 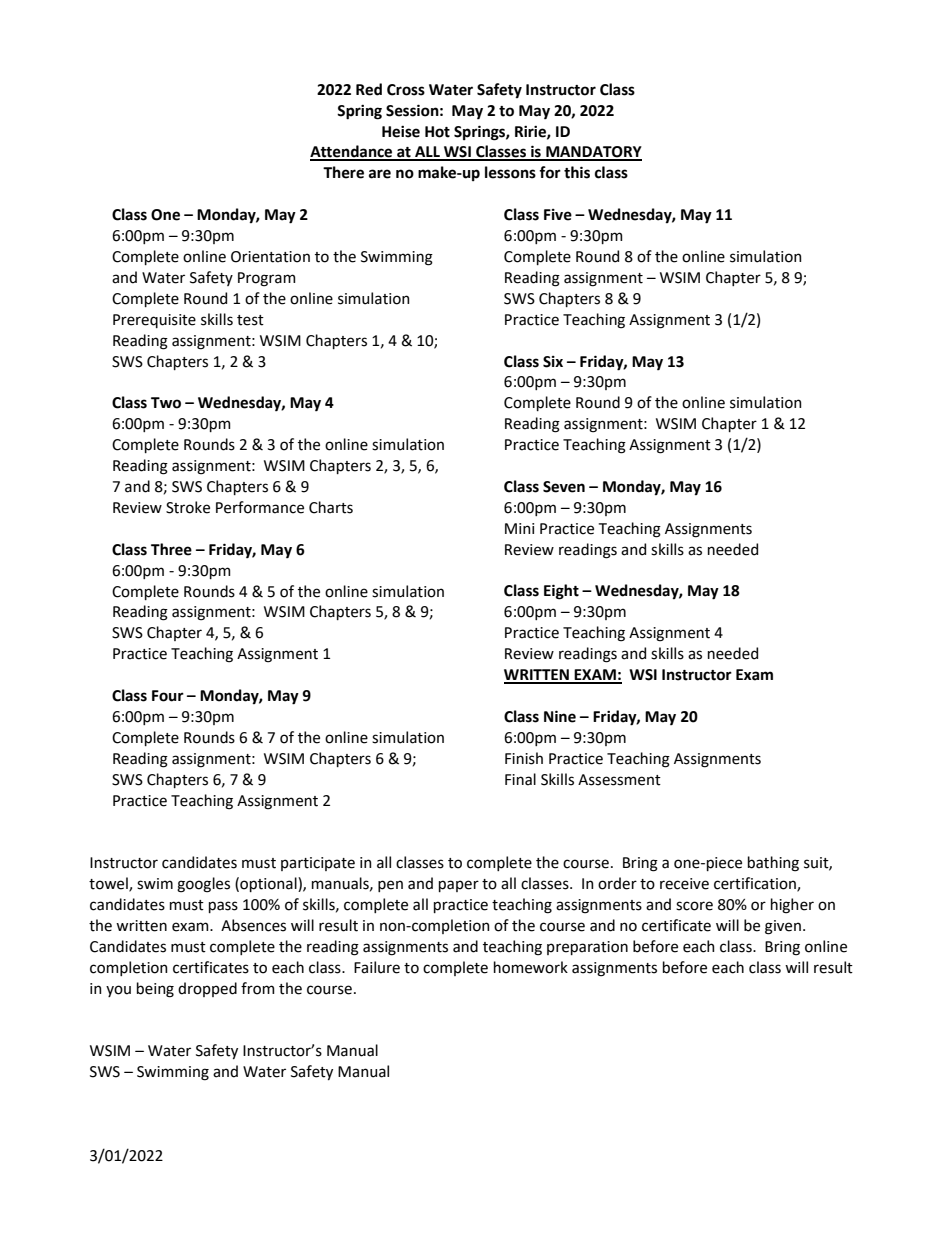 I want to click on MANDATORY, so click(x=593, y=153).
